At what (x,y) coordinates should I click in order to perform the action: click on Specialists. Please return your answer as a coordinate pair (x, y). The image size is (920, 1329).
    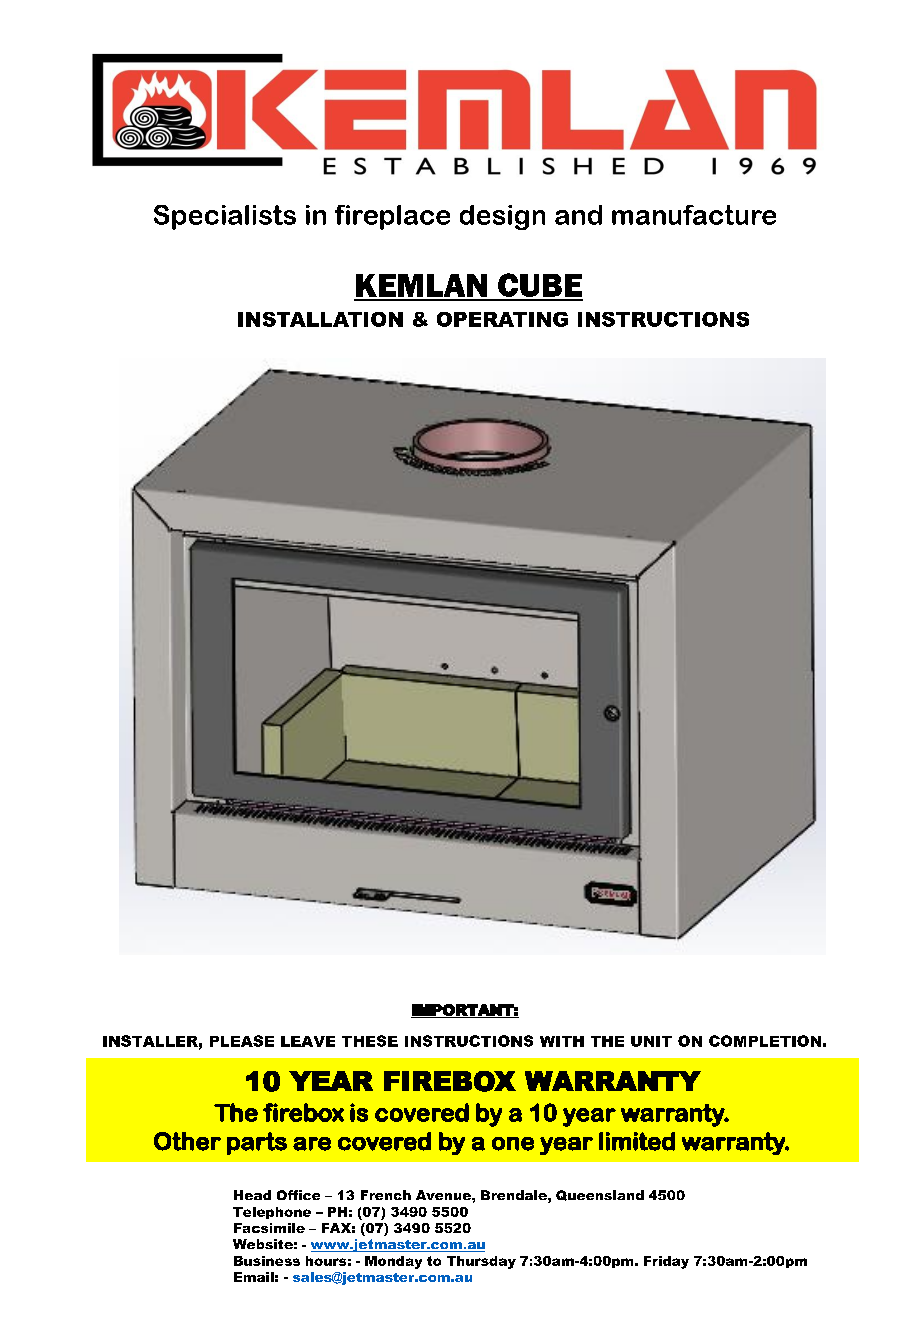
    Looking at the image, I should click on (225, 217).
